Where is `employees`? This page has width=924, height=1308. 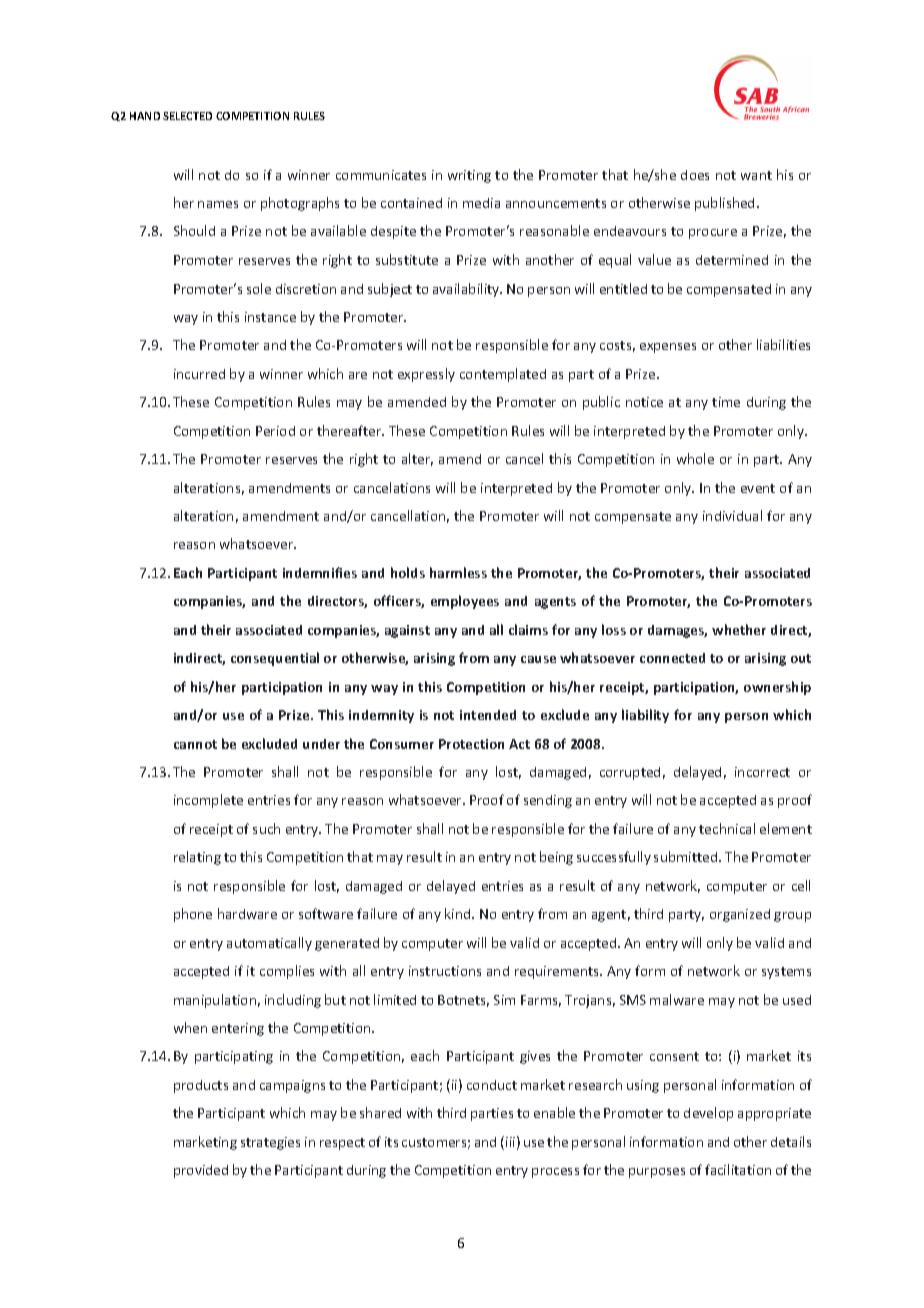 employees is located at coordinates (465, 602).
